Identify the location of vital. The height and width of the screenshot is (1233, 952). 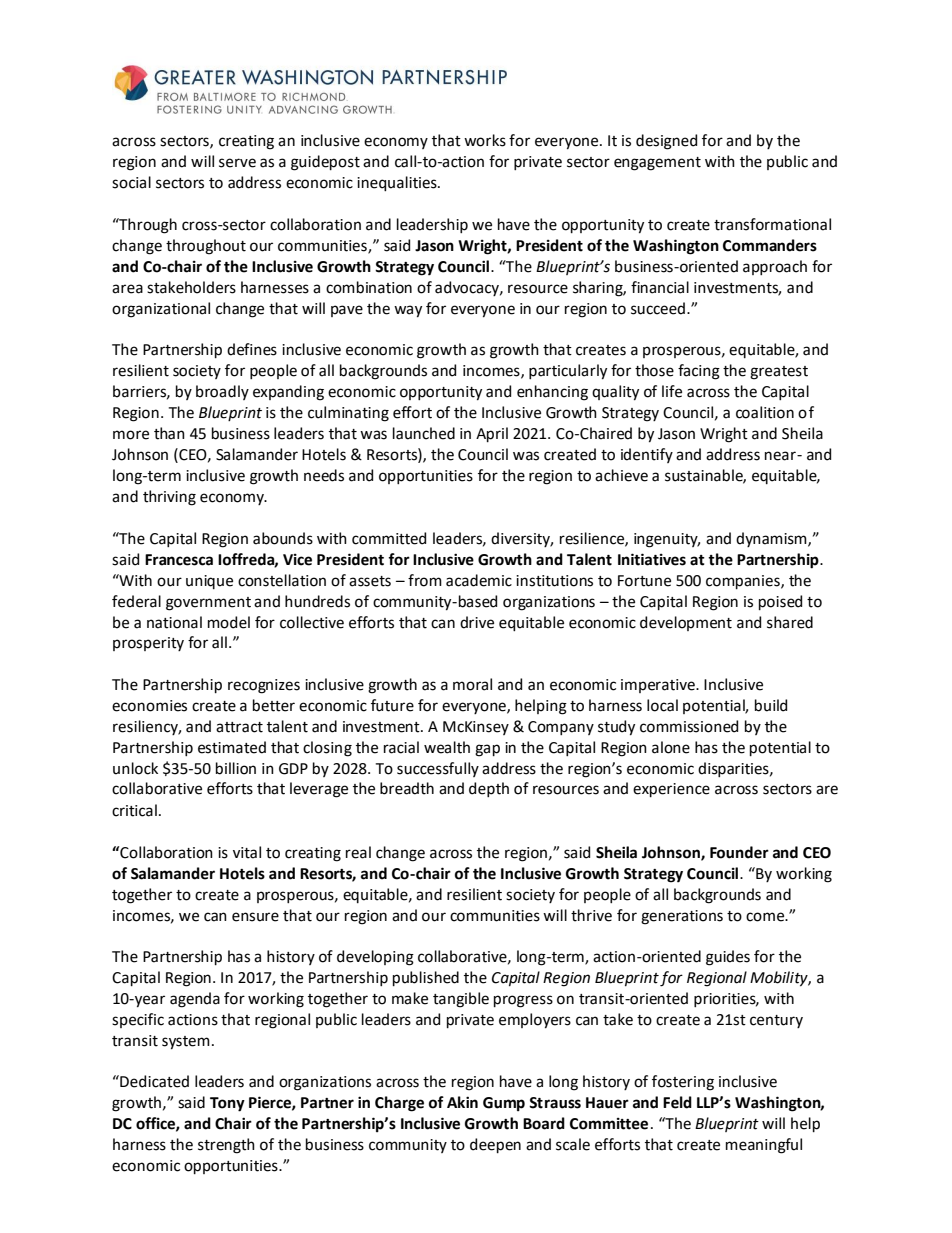
(247, 852).
